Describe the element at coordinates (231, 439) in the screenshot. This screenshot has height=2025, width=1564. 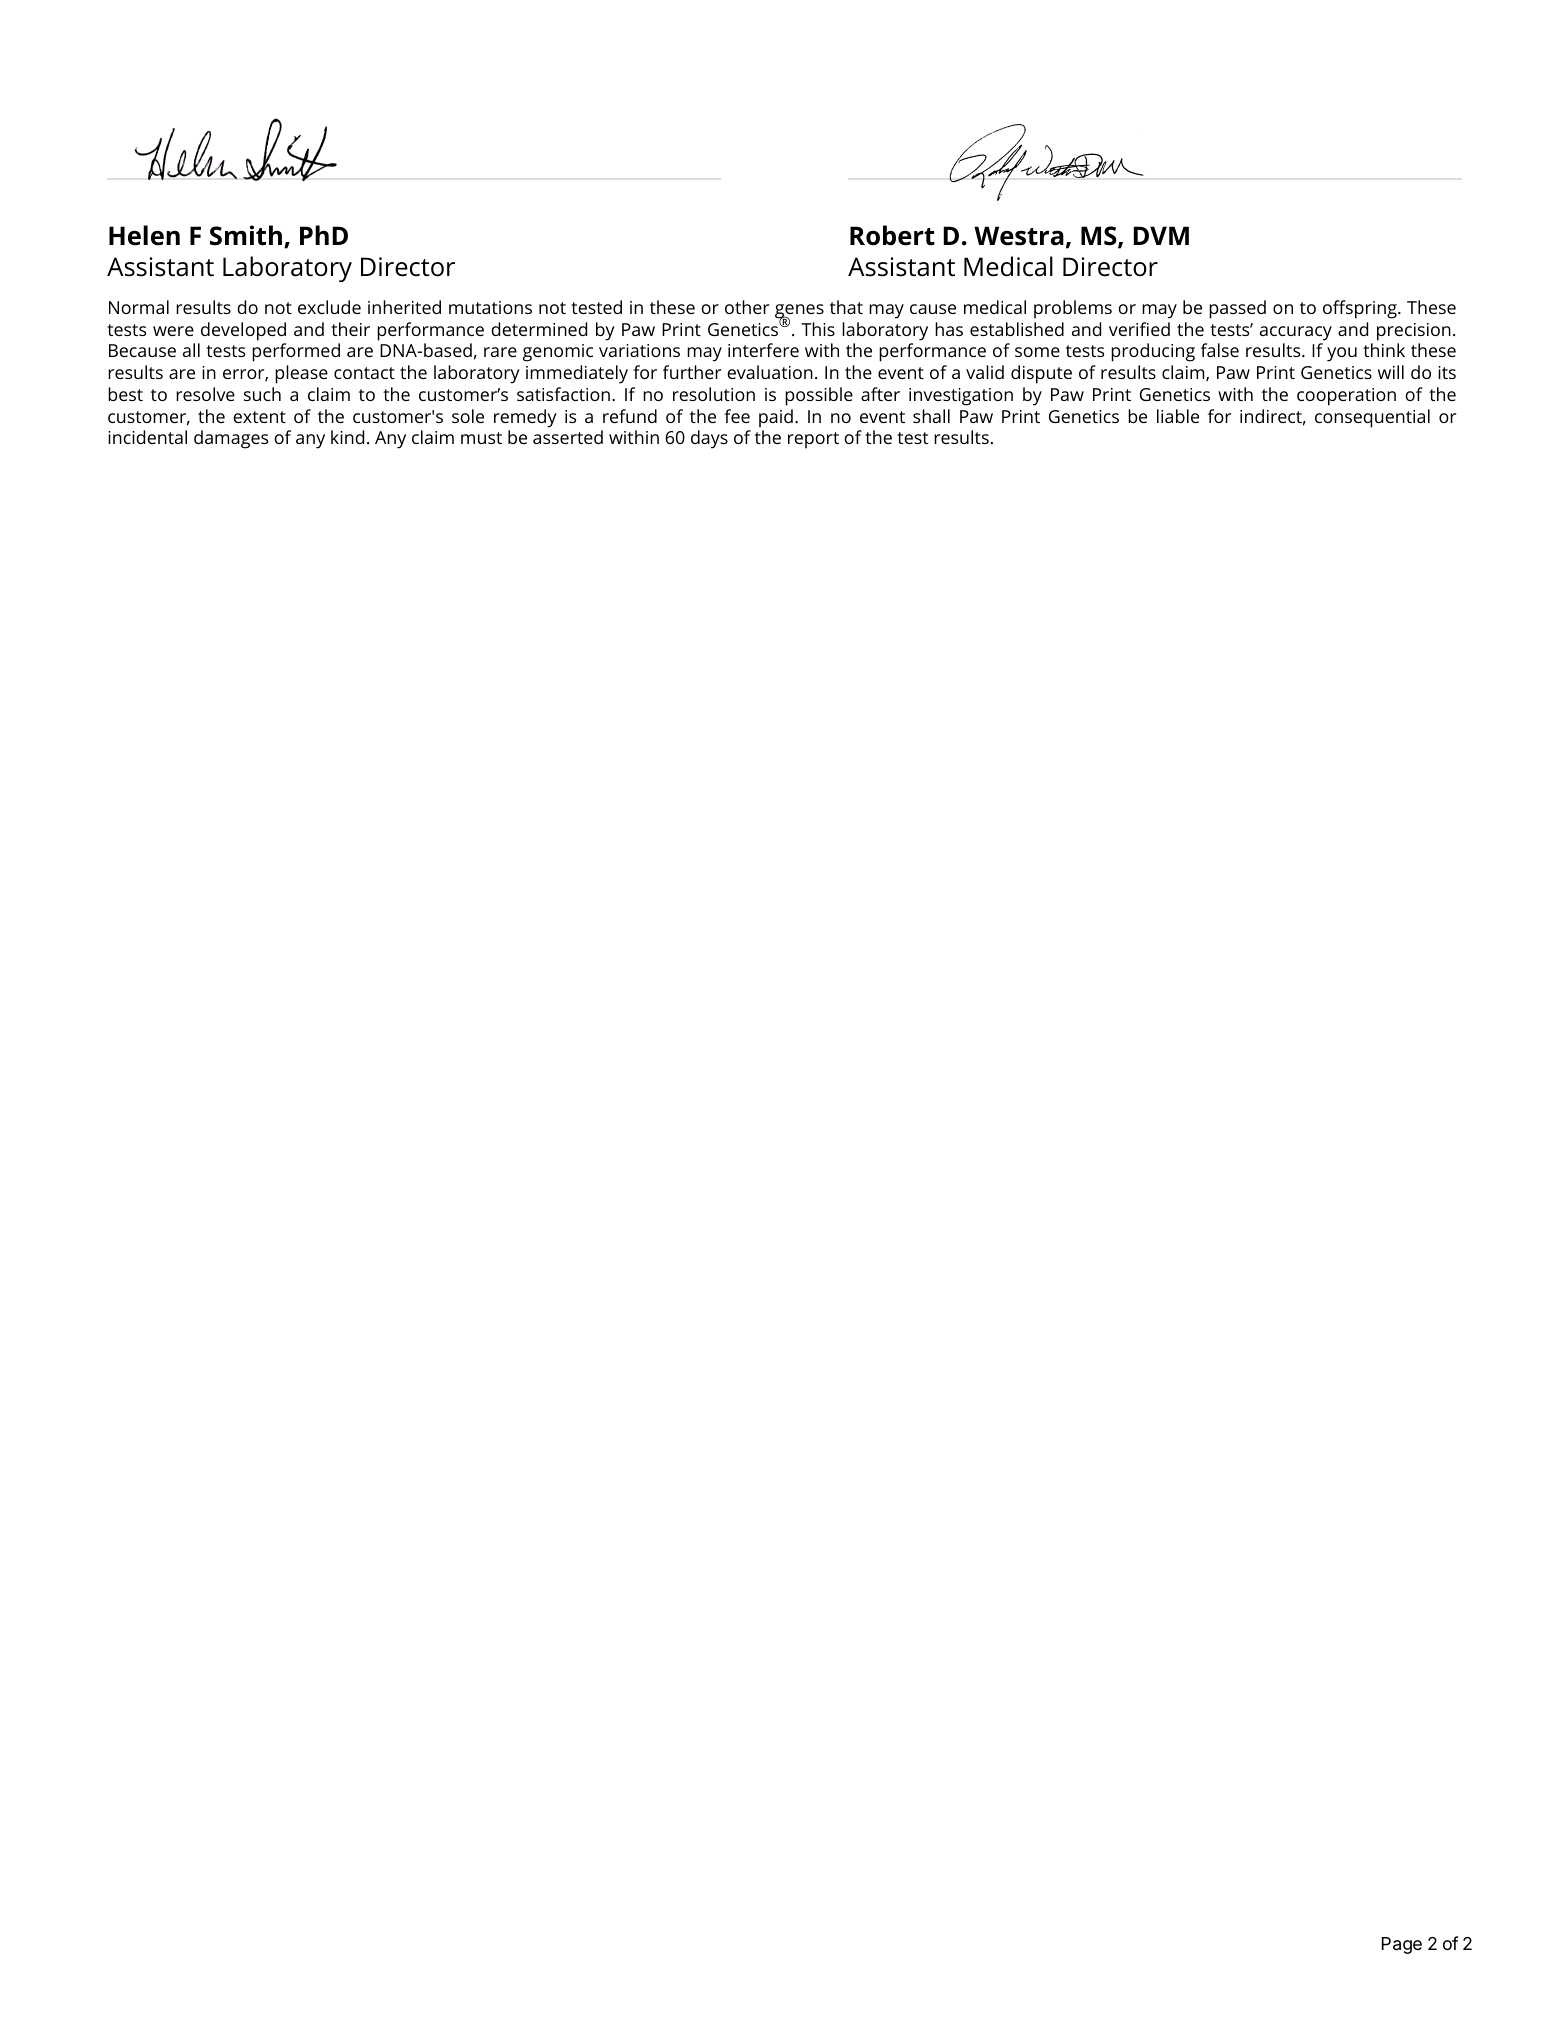
I see `damages` at that location.
